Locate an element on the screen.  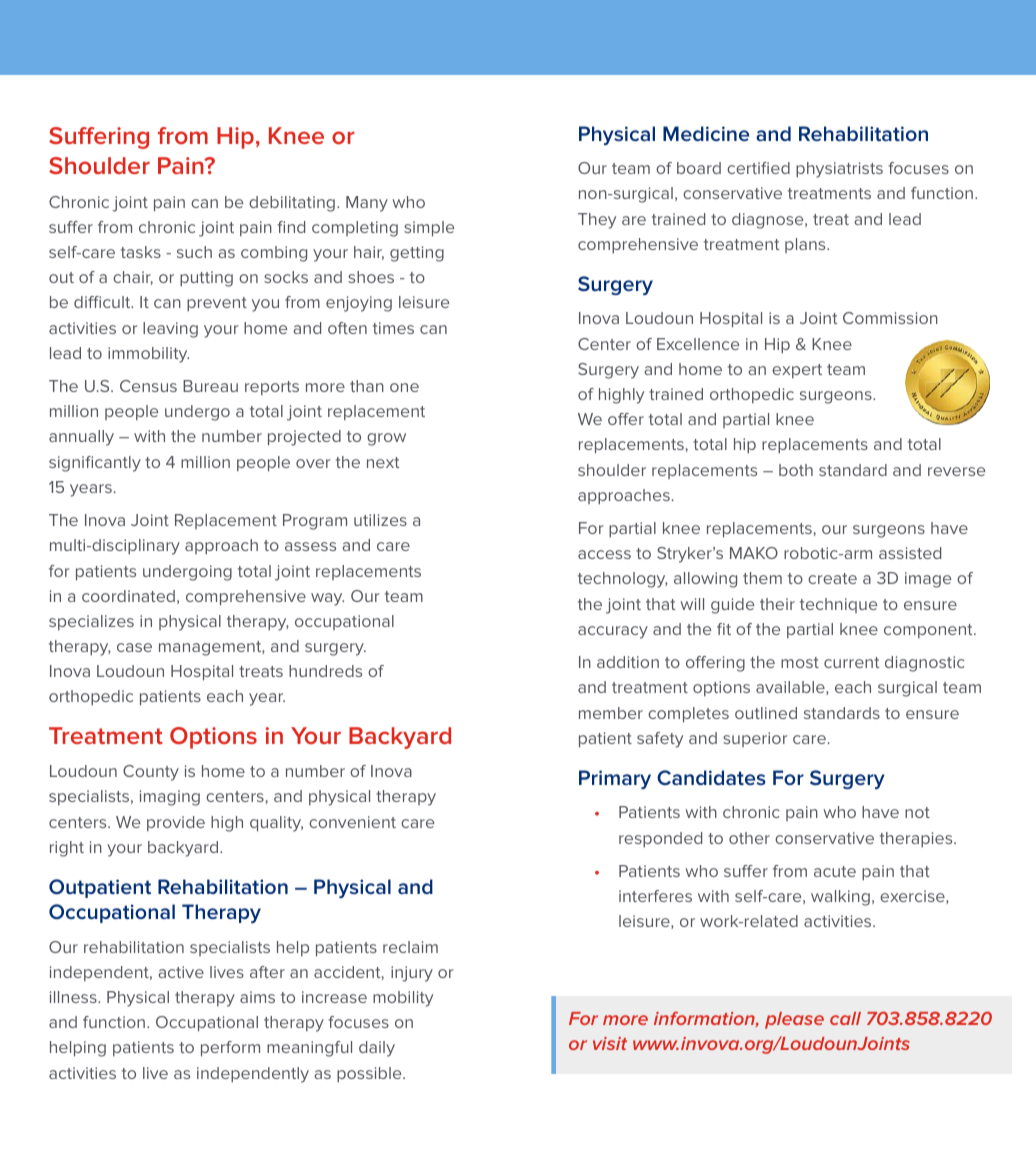
coordinated is located at coordinates (128, 596).
